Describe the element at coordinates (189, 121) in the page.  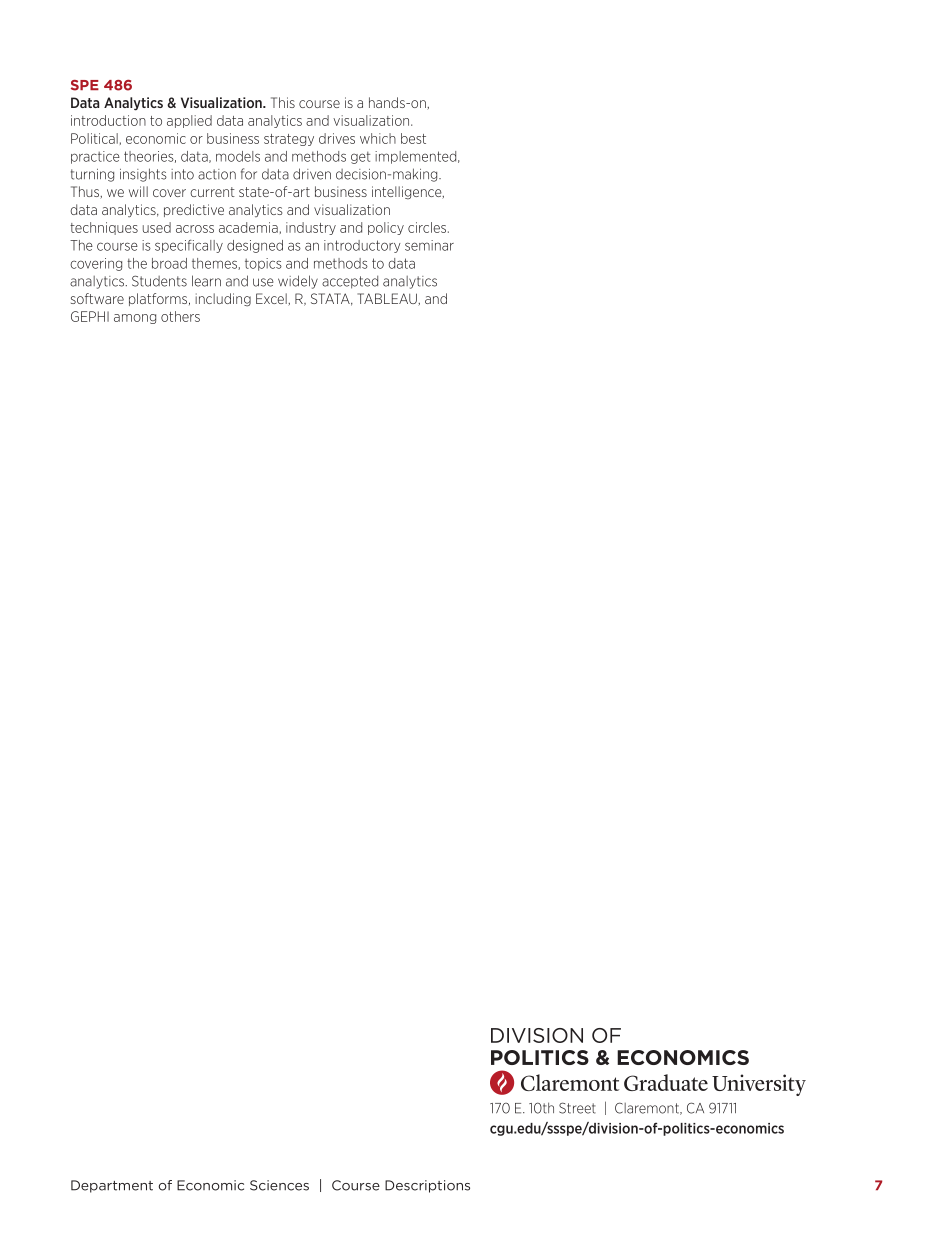
I see `applied` at that location.
